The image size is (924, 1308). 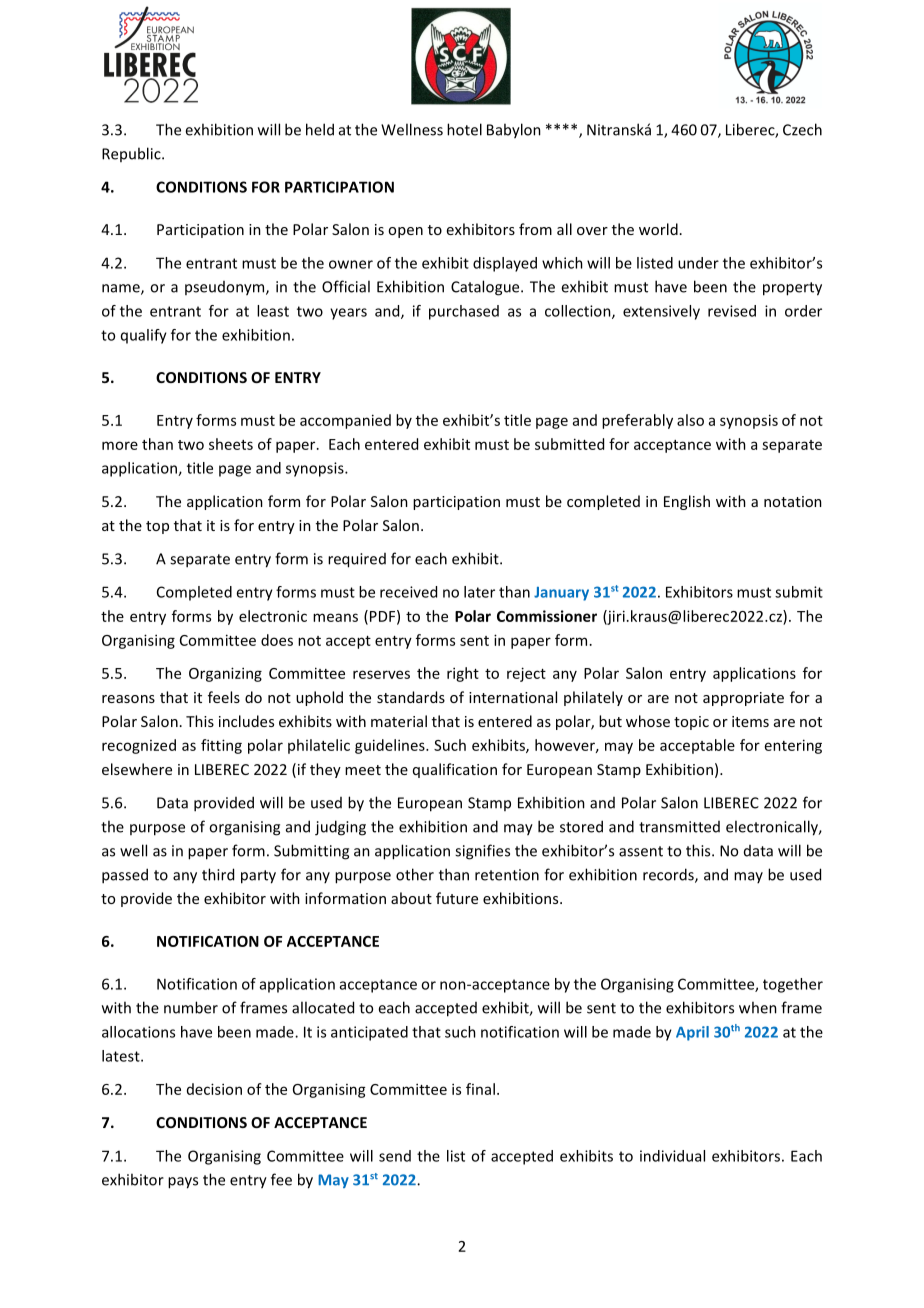 What do you see at coordinates (802, 129) in the screenshot?
I see `Czech` at bounding box center [802, 129].
